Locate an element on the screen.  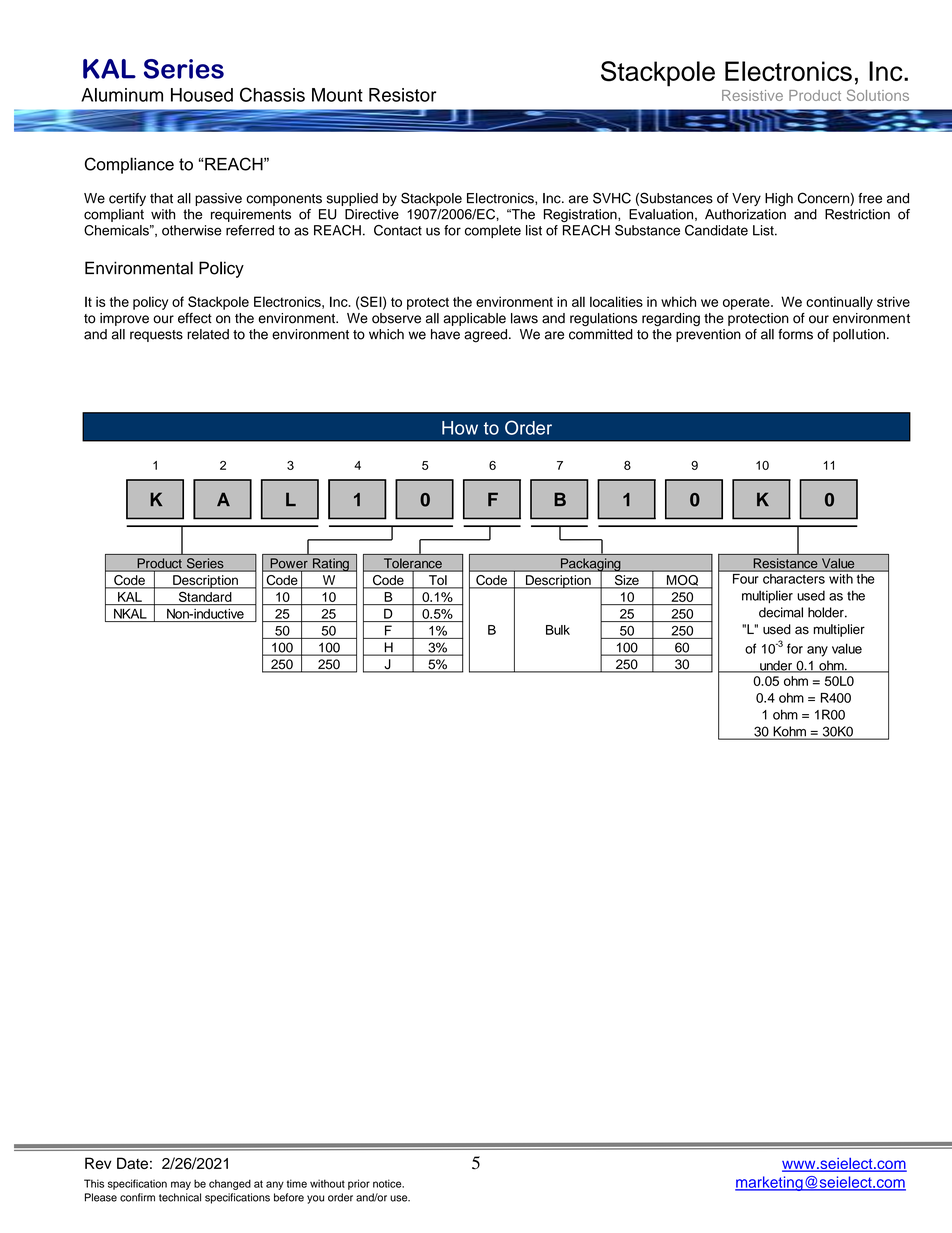
Compliance is located at coordinates (129, 165).
